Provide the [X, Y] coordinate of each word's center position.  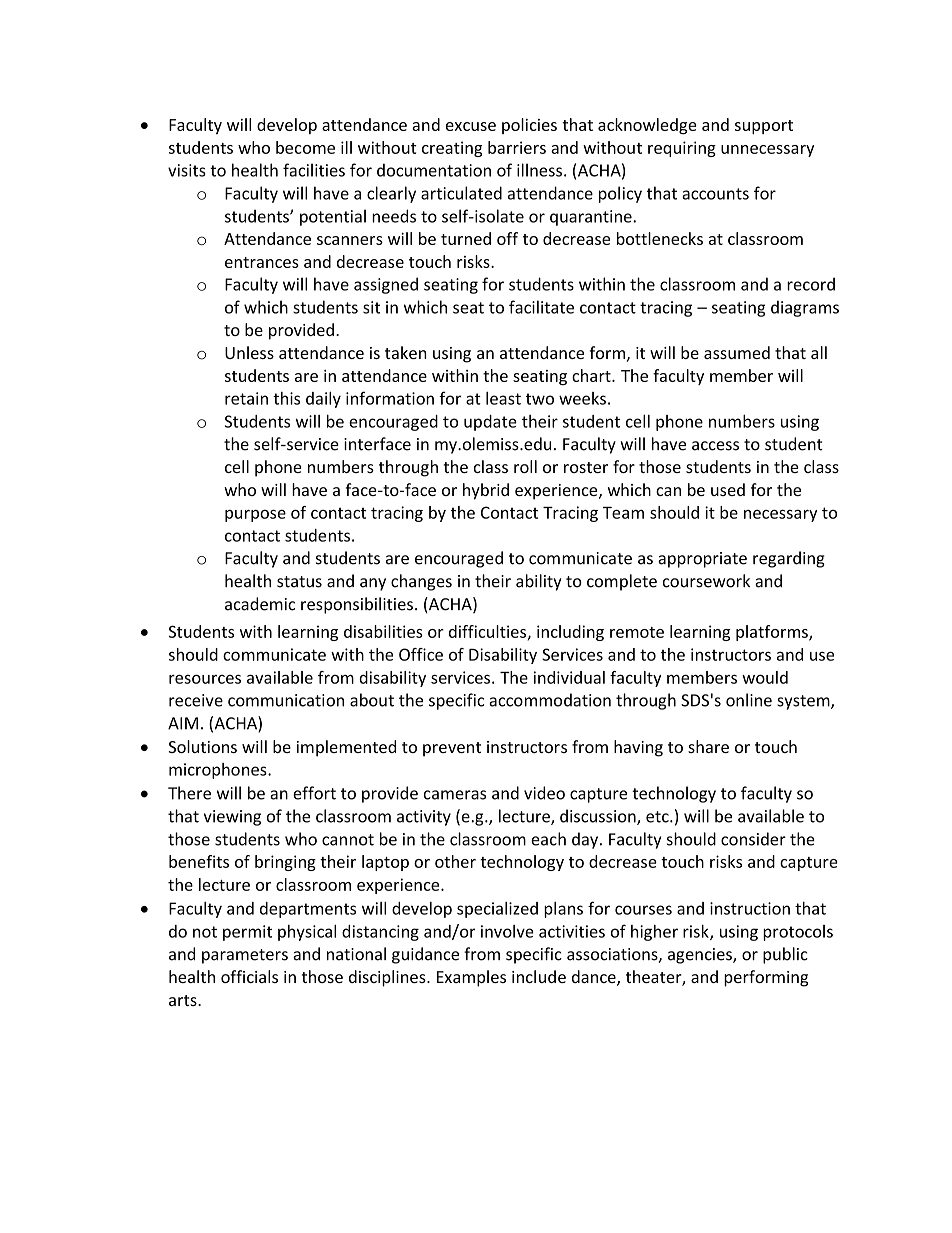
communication [286, 700]
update [490, 423]
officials [249, 976]
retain [246, 398]
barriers [517, 147]
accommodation [550, 700]
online [749, 700]
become [305, 147]
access [715, 446]
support [764, 127]
